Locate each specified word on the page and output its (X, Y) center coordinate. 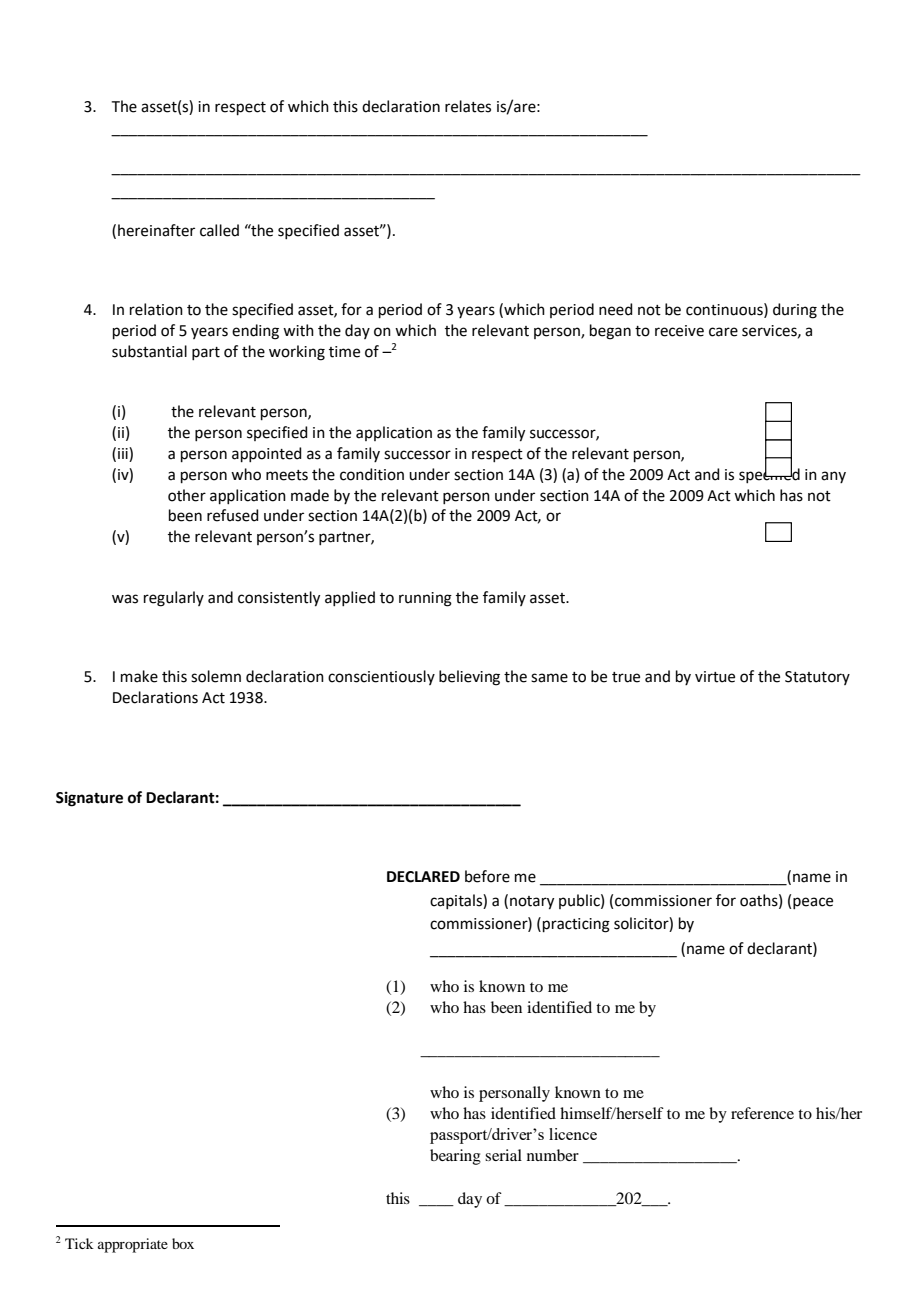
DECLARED (423, 877)
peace (813, 903)
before (487, 876)
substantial (149, 351)
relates (468, 106)
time (344, 352)
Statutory (817, 678)
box (183, 1243)
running (425, 599)
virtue (715, 677)
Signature (89, 799)
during (795, 311)
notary (532, 903)
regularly (174, 599)
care (723, 332)
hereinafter (156, 230)
